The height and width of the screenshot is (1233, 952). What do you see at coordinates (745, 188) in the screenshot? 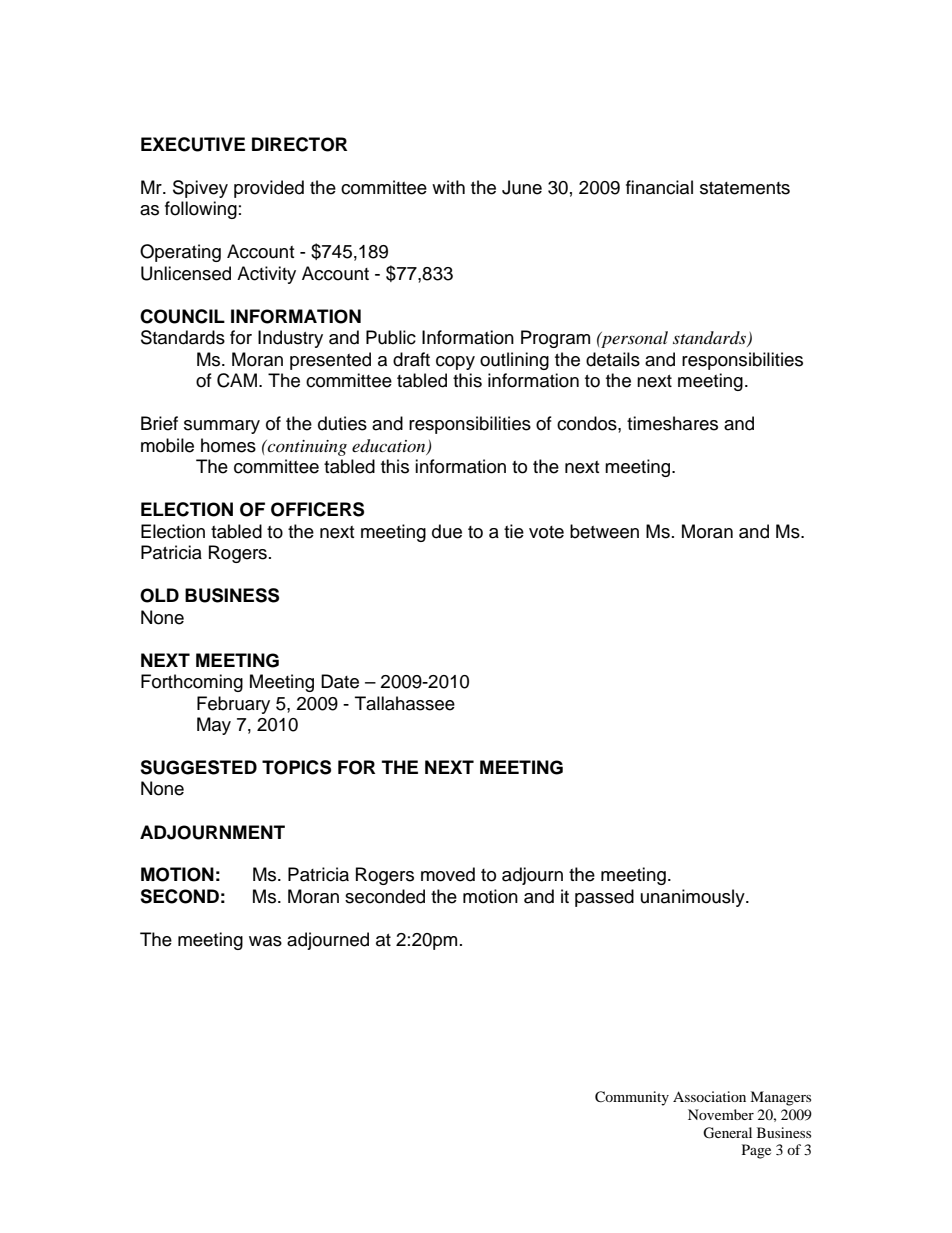
I see `statements` at bounding box center [745, 188].
